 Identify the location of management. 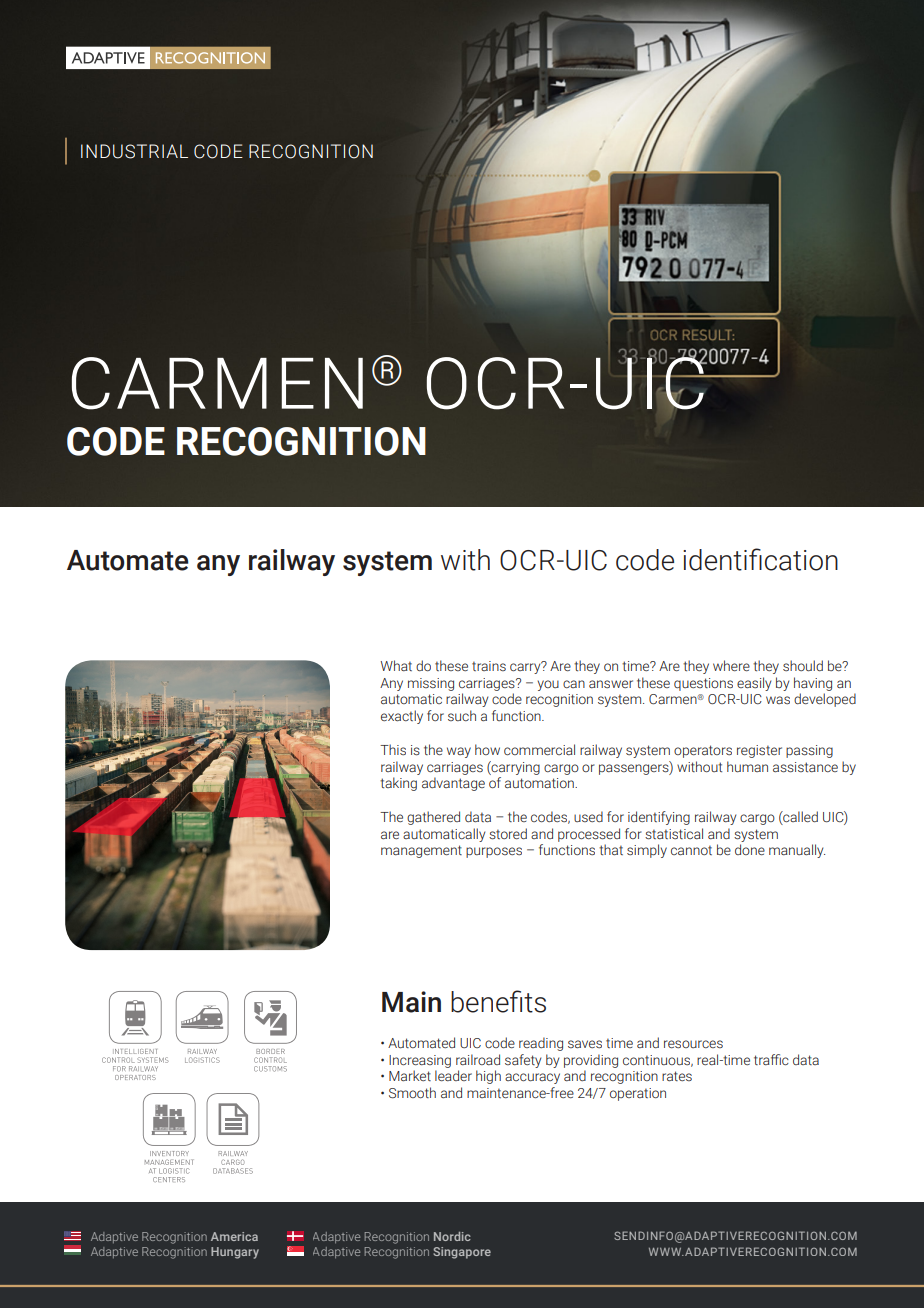
(421, 851).
